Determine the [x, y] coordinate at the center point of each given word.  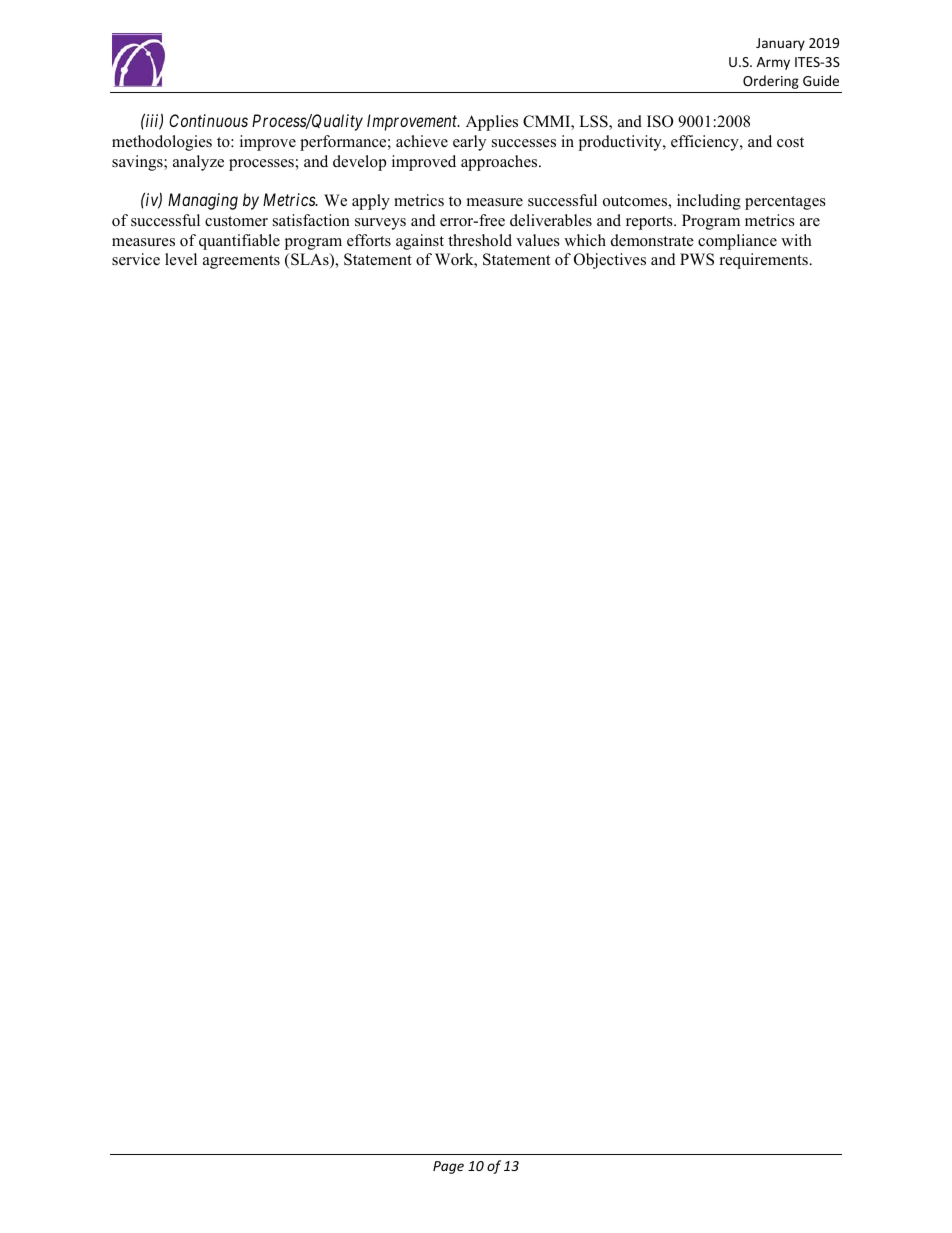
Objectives [610, 261]
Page [448, 1167]
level [181, 259]
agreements [241, 262]
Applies [492, 123]
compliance [737, 242]
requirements [765, 261]
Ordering [771, 82]
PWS [697, 259]
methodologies [162, 143]
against [420, 242]
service [136, 259]
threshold [480, 240]
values [538, 240]
